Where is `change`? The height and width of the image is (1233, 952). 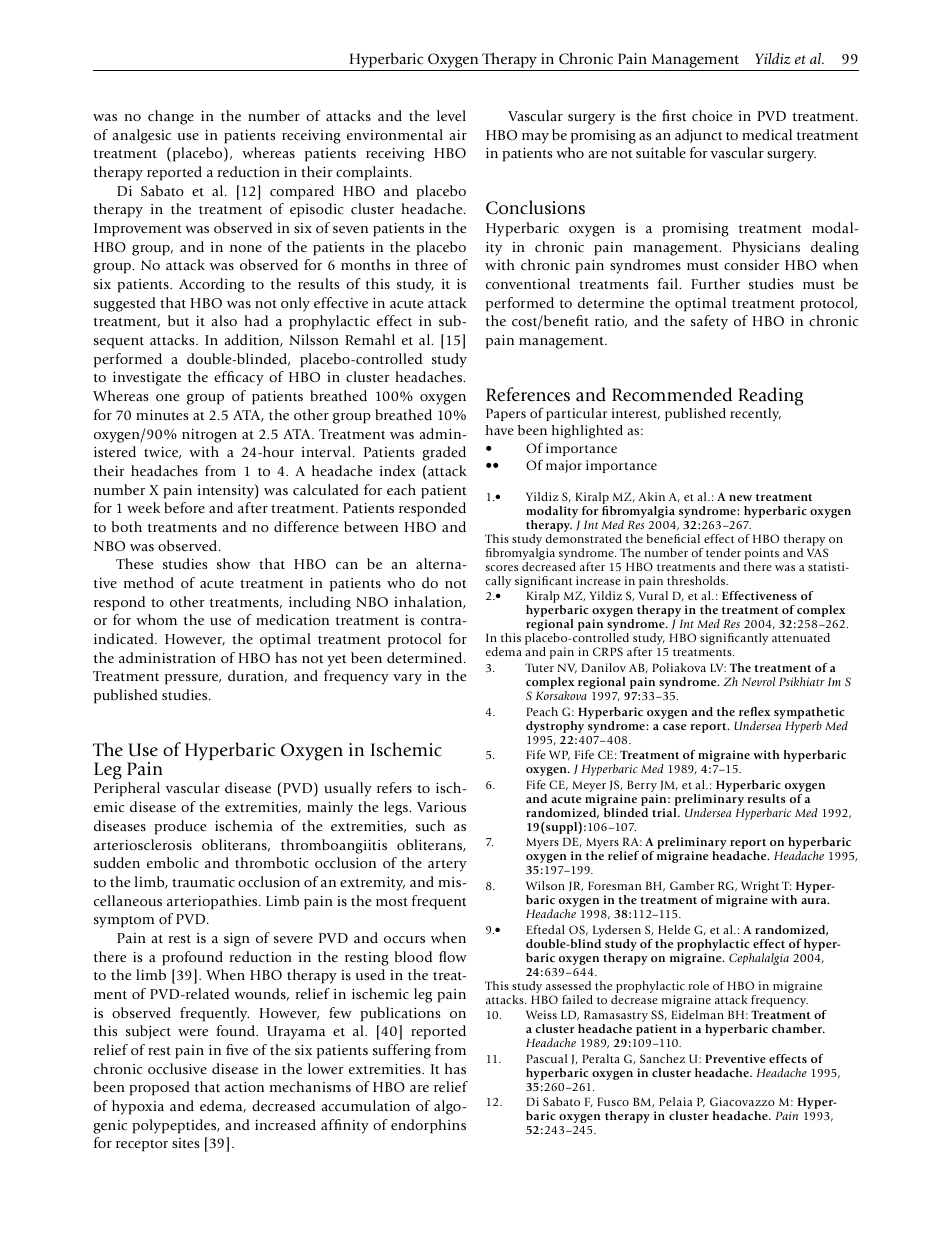
change is located at coordinates (171, 117).
